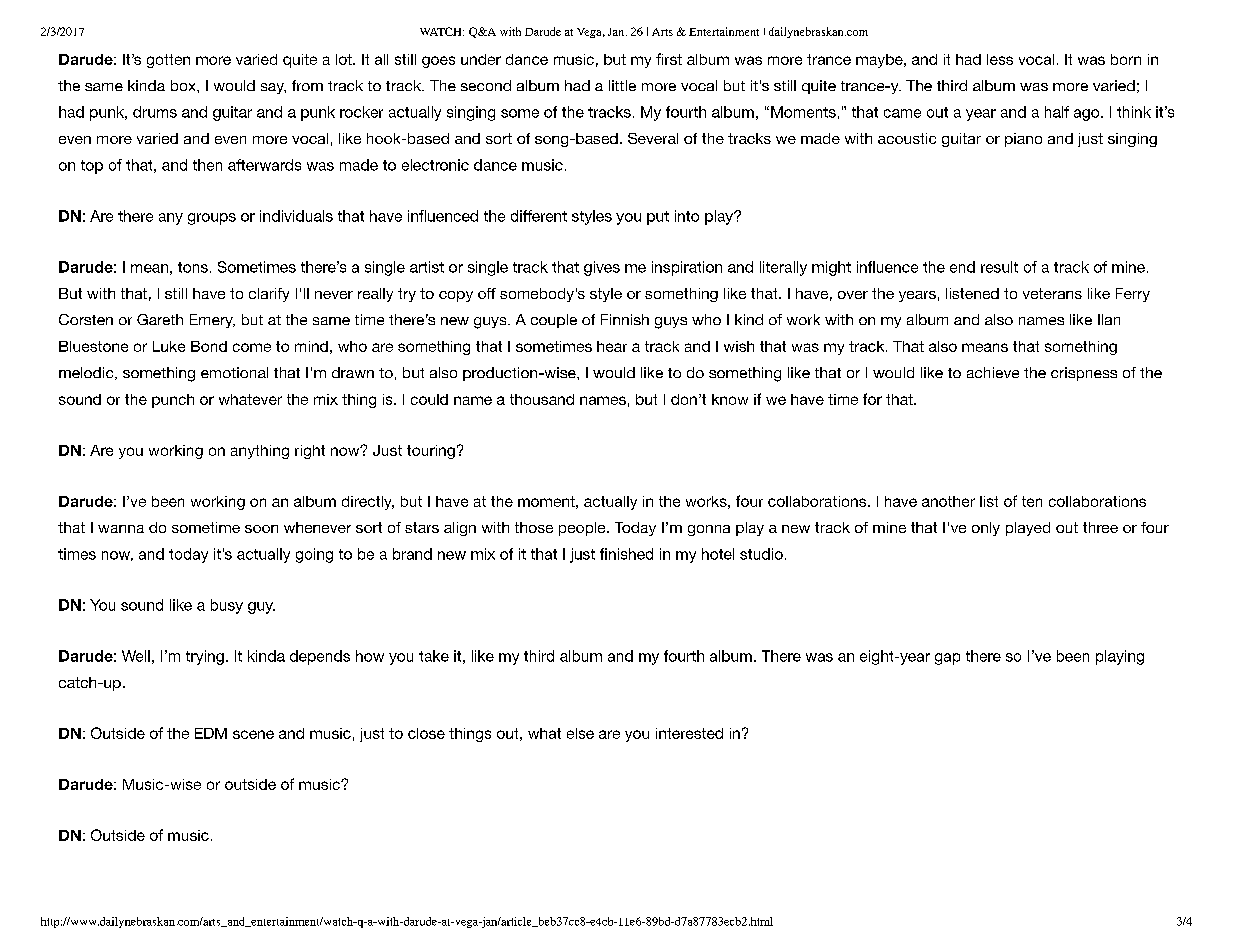 This screenshot has height=952, width=1233. Describe the element at coordinates (212, 219) in the screenshot. I see `groups` at that location.
